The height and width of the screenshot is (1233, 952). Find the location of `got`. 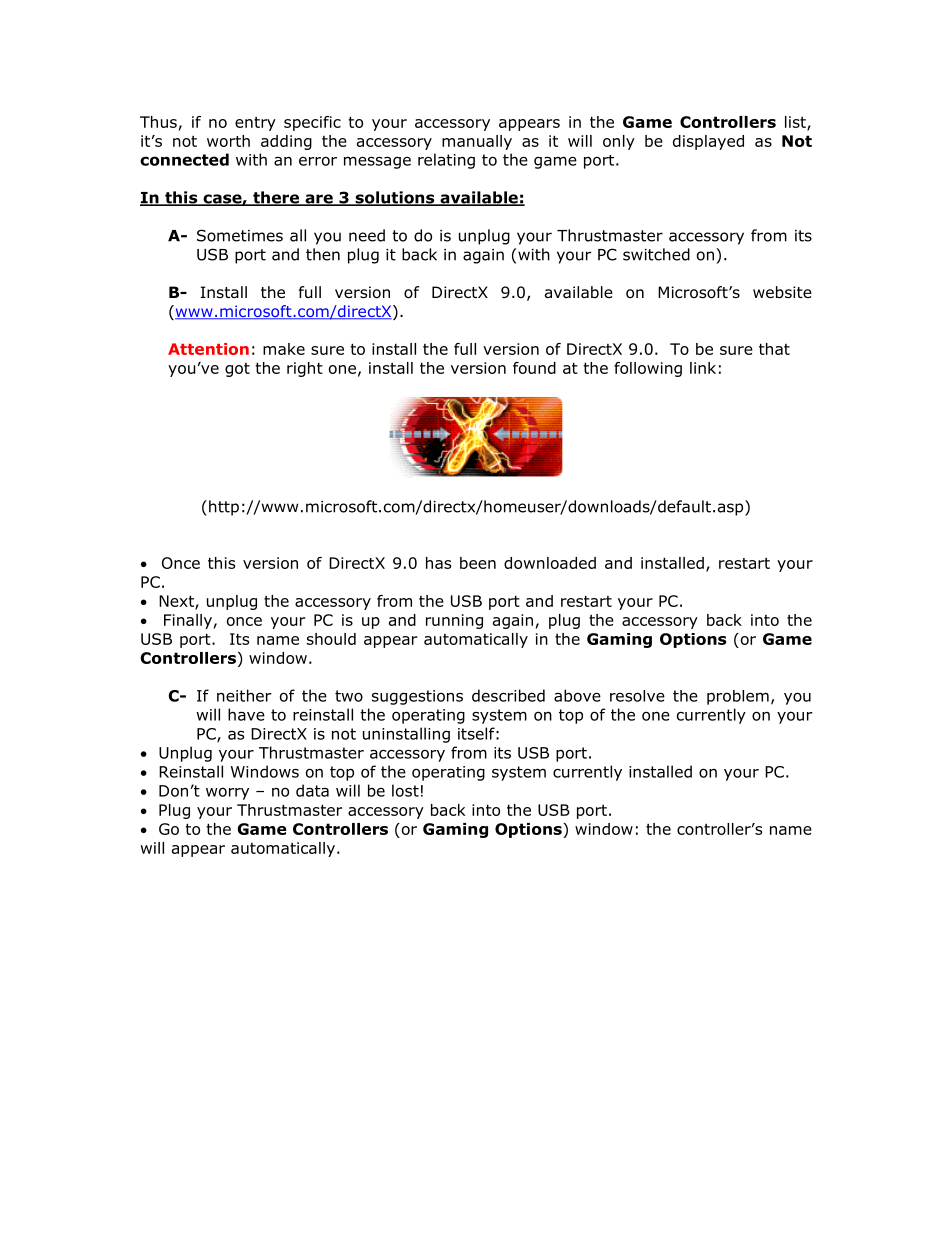

got is located at coordinates (237, 370).
